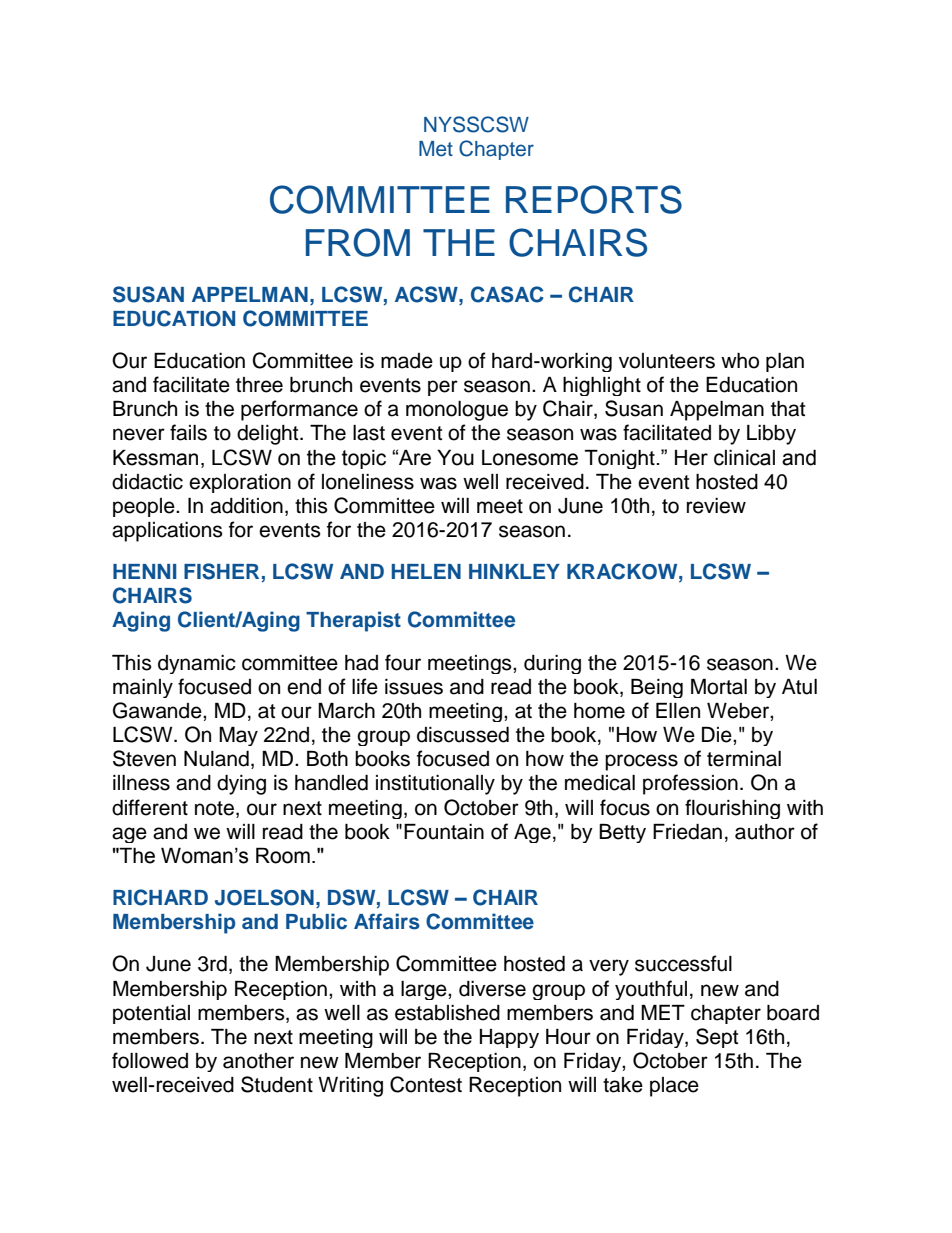 The width and height of the screenshot is (952, 1233). What do you see at coordinates (258, 1061) in the screenshot?
I see `another` at bounding box center [258, 1061].
